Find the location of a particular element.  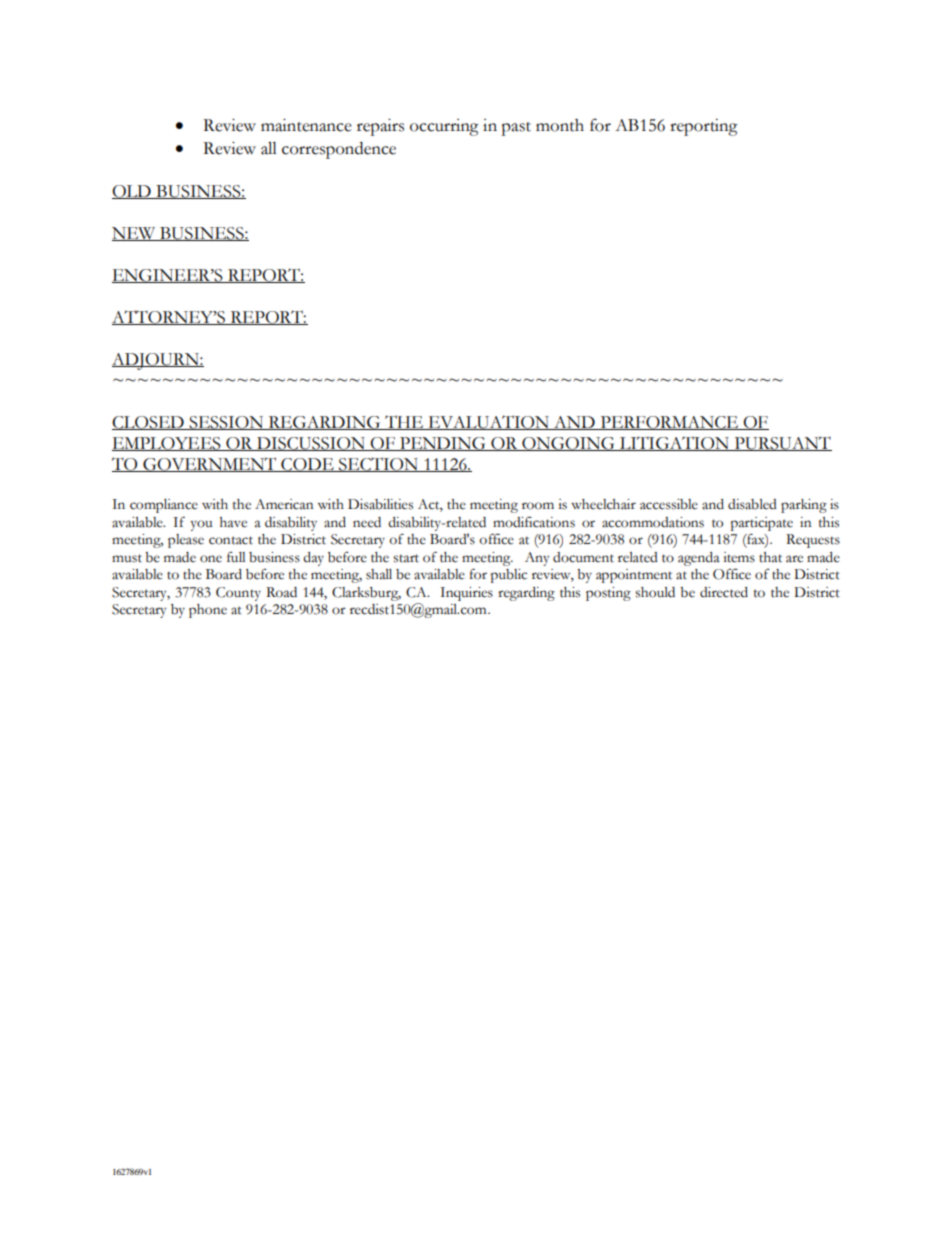

Inquiries is located at coordinates (466, 594).
